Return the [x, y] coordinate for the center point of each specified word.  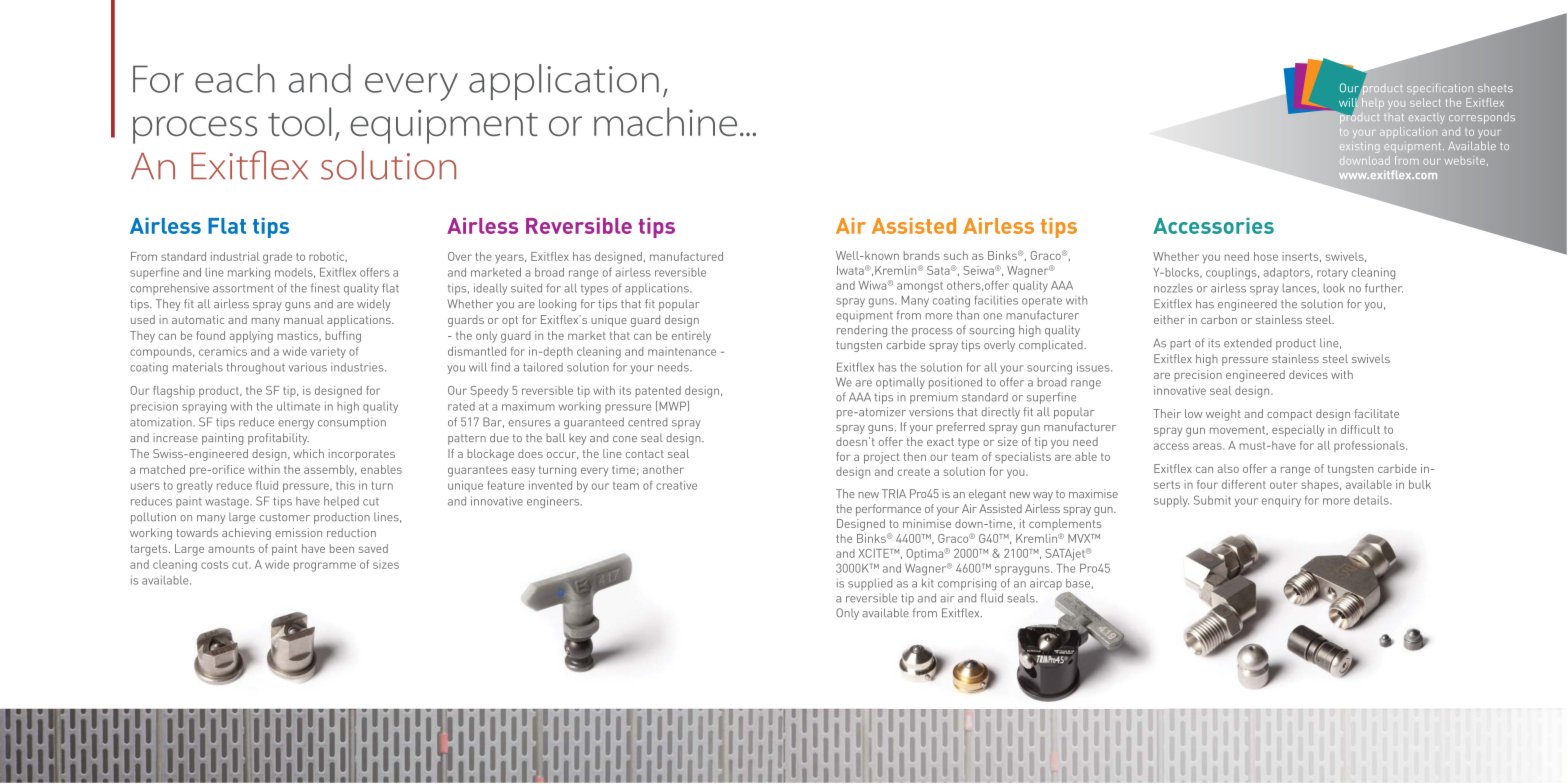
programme [325, 567]
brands [922, 255]
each [235, 78]
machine [665, 121]
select [1425, 102]
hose [1266, 256]
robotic [328, 257]
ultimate [298, 406]
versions [931, 411]
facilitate [1377, 413]
